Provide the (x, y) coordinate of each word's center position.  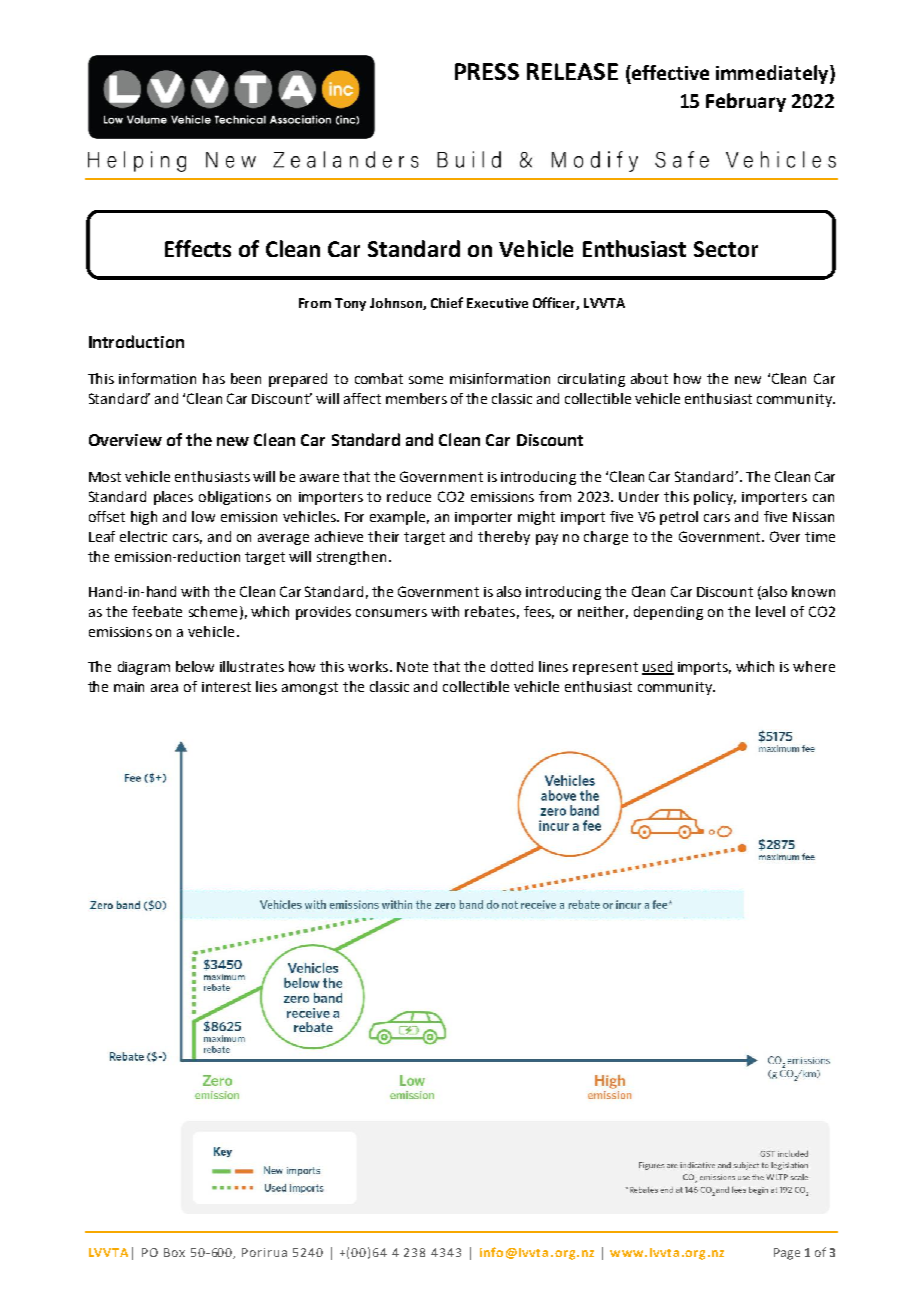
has (214, 378)
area (164, 688)
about (649, 378)
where (814, 666)
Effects (198, 248)
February (746, 102)
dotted (512, 666)
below (195, 666)
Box (174, 1252)
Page (787, 1254)
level (770, 611)
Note (412, 667)
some (426, 380)
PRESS (487, 71)
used (658, 667)
